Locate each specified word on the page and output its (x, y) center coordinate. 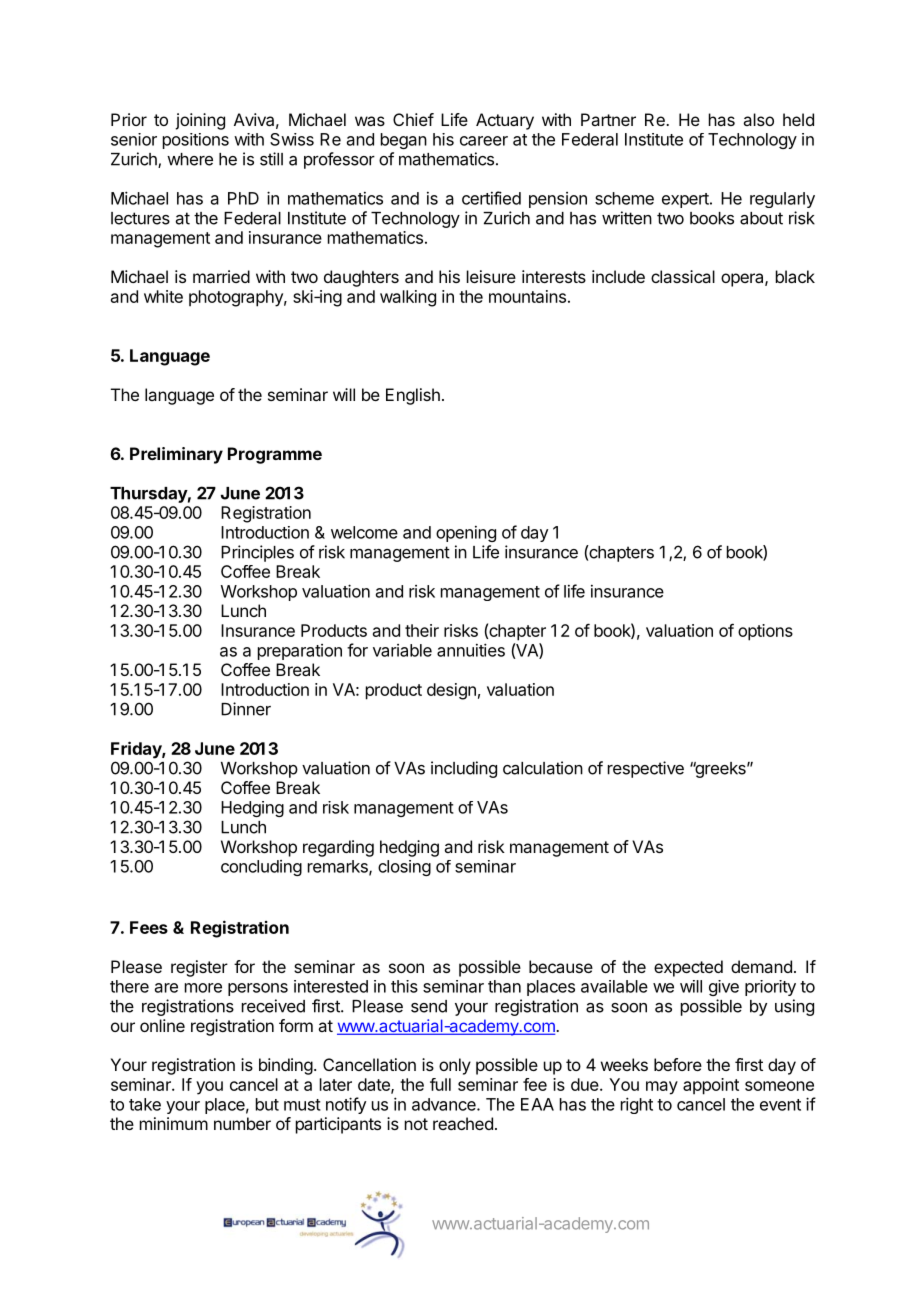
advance (445, 1104)
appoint (711, 1086)
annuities (471, 650)
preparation (300, 652)
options (765, 632)
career (484, 141)
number (242, 1123)
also (758, 119)
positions (196, 141)
